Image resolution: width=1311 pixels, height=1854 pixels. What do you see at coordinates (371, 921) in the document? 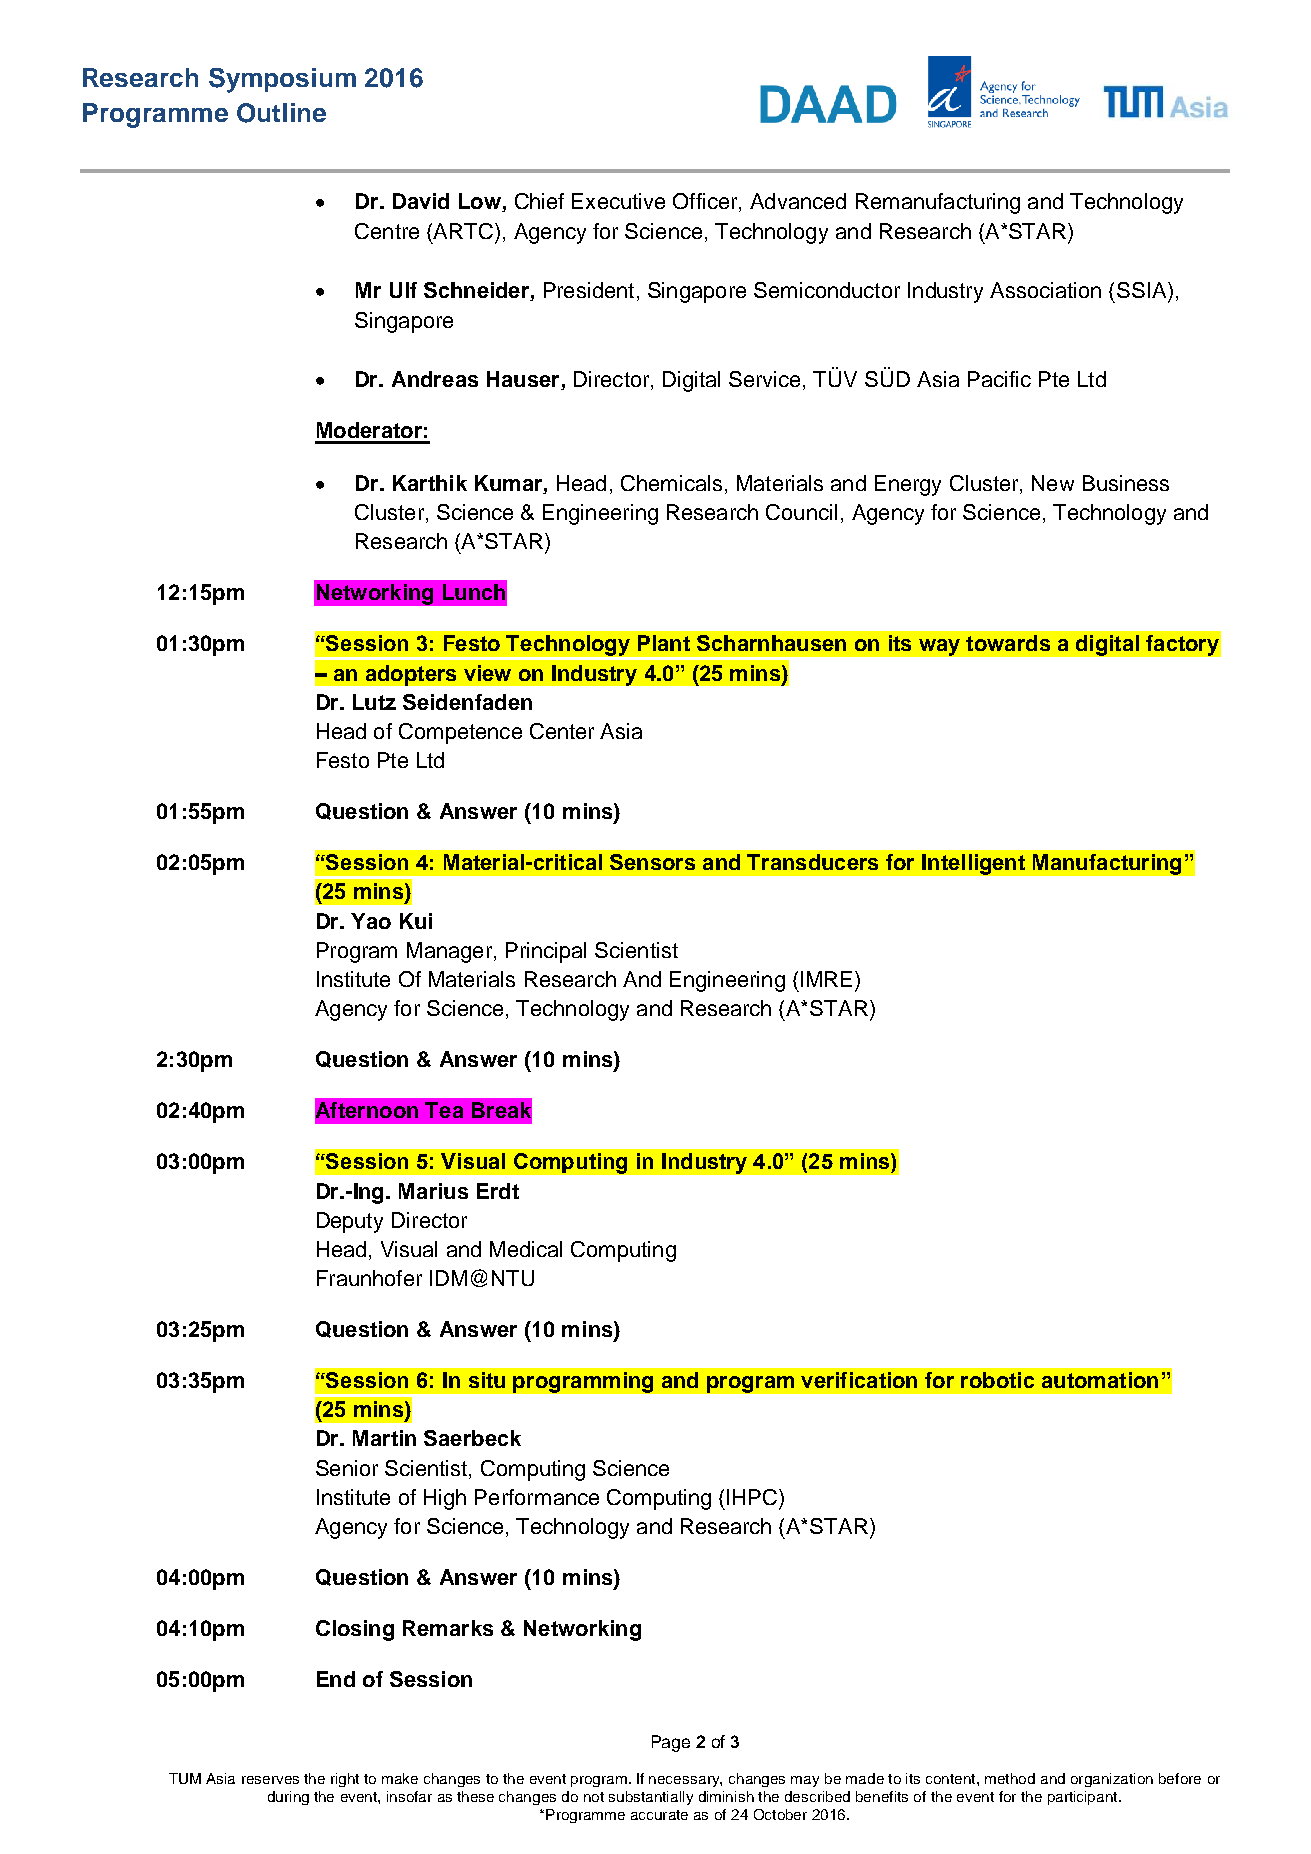
I see `Yao` at bounding box center [371, 921].
